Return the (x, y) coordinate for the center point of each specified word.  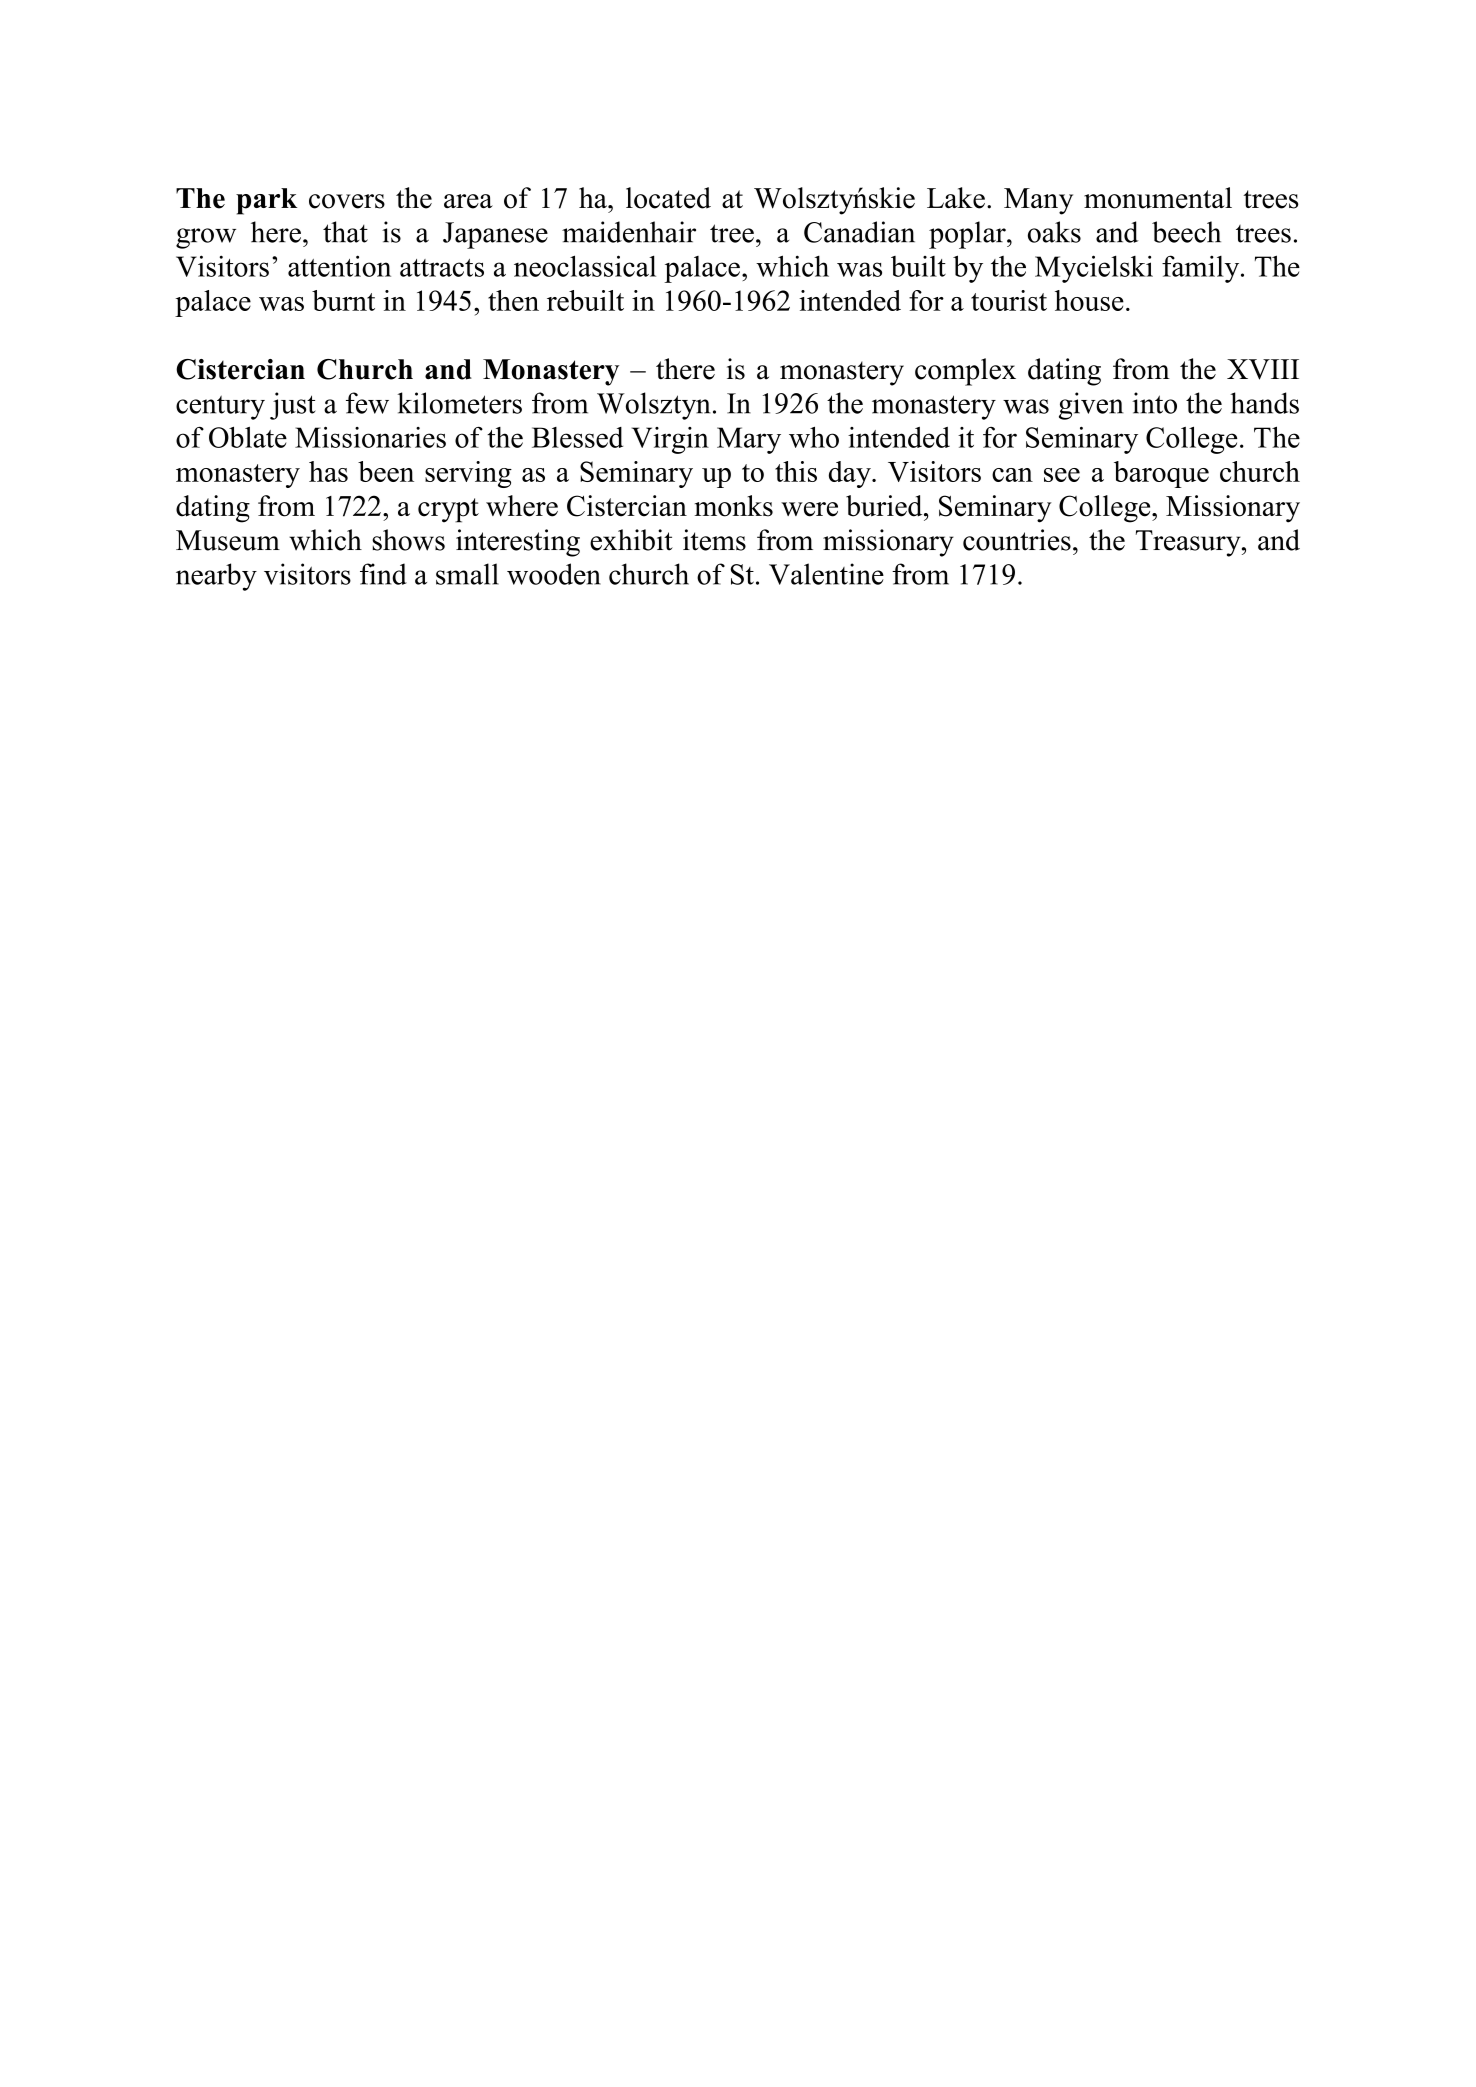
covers (347, 201)
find (383, 574)
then (513, 300)
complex (965, 372)
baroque (1161, 474)
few (367, 403)
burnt (343, 300)
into (1154, 403)
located (668, 198)
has (328, 471)
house (1089, 300)
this (796, 471)
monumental (1158, 198)
